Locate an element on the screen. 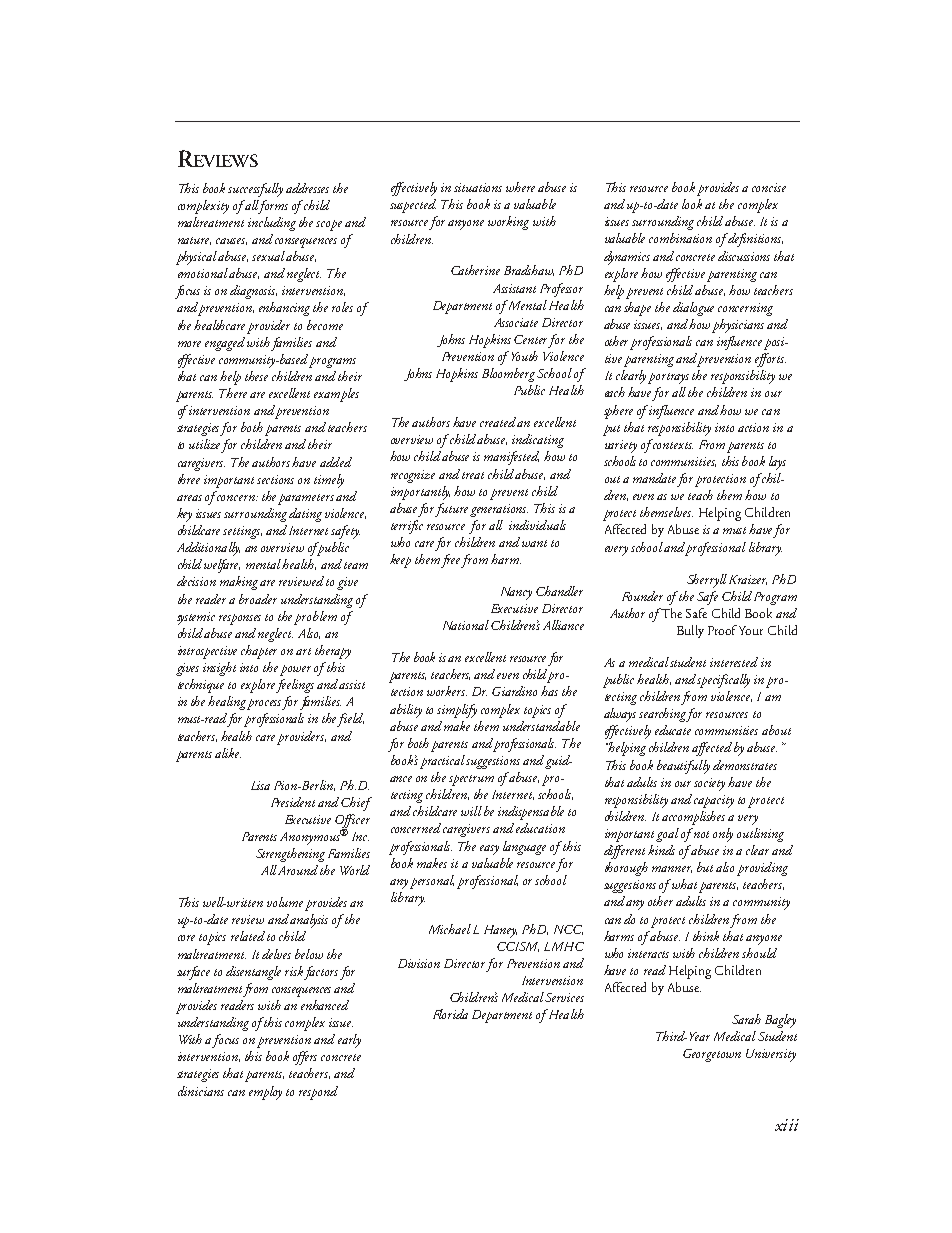 The height and width of the screenshot is (1233, 952). Florida is located at coordinates (450, 1014).
